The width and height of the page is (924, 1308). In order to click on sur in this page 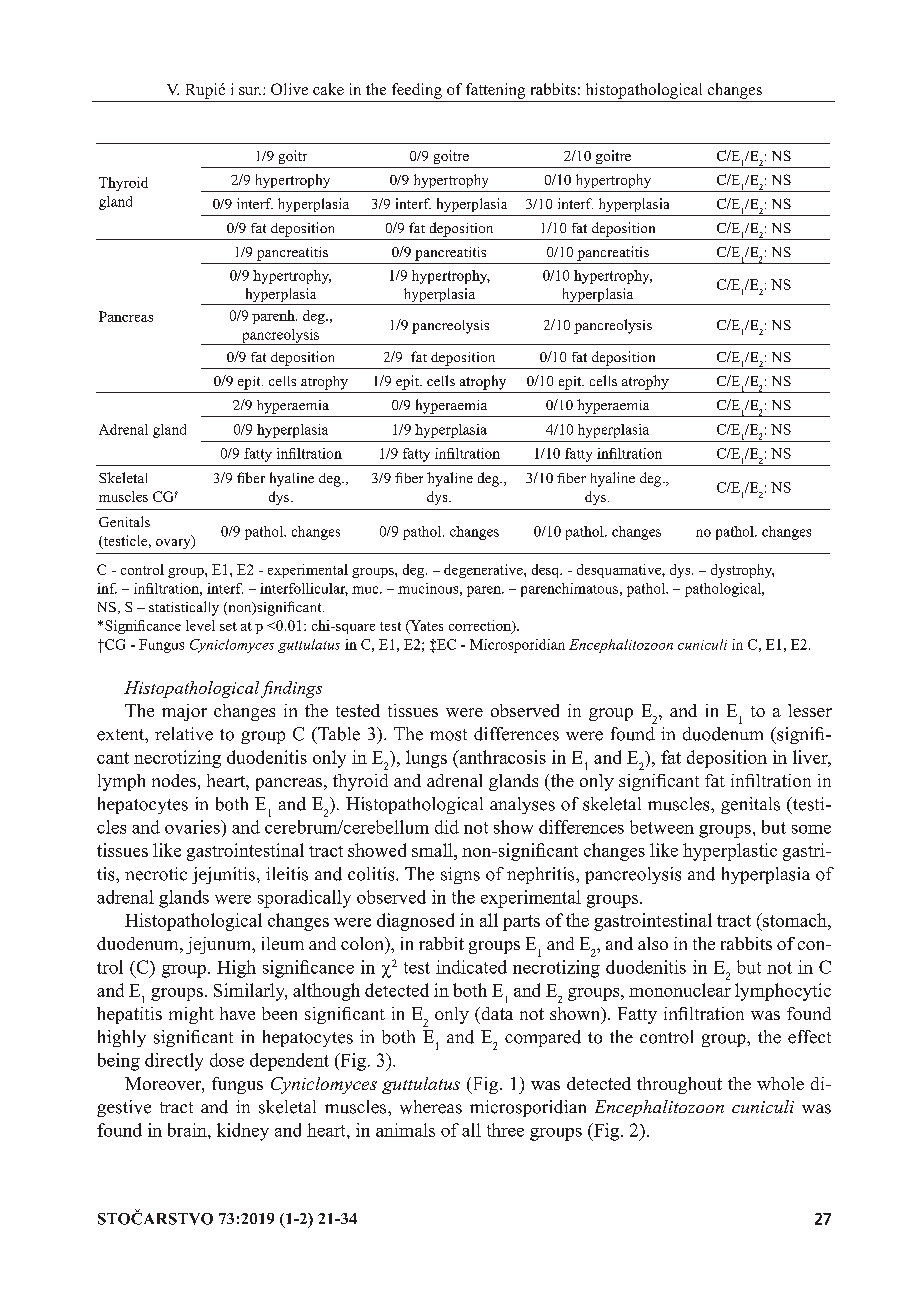, I will do `click(250, 91)`.
